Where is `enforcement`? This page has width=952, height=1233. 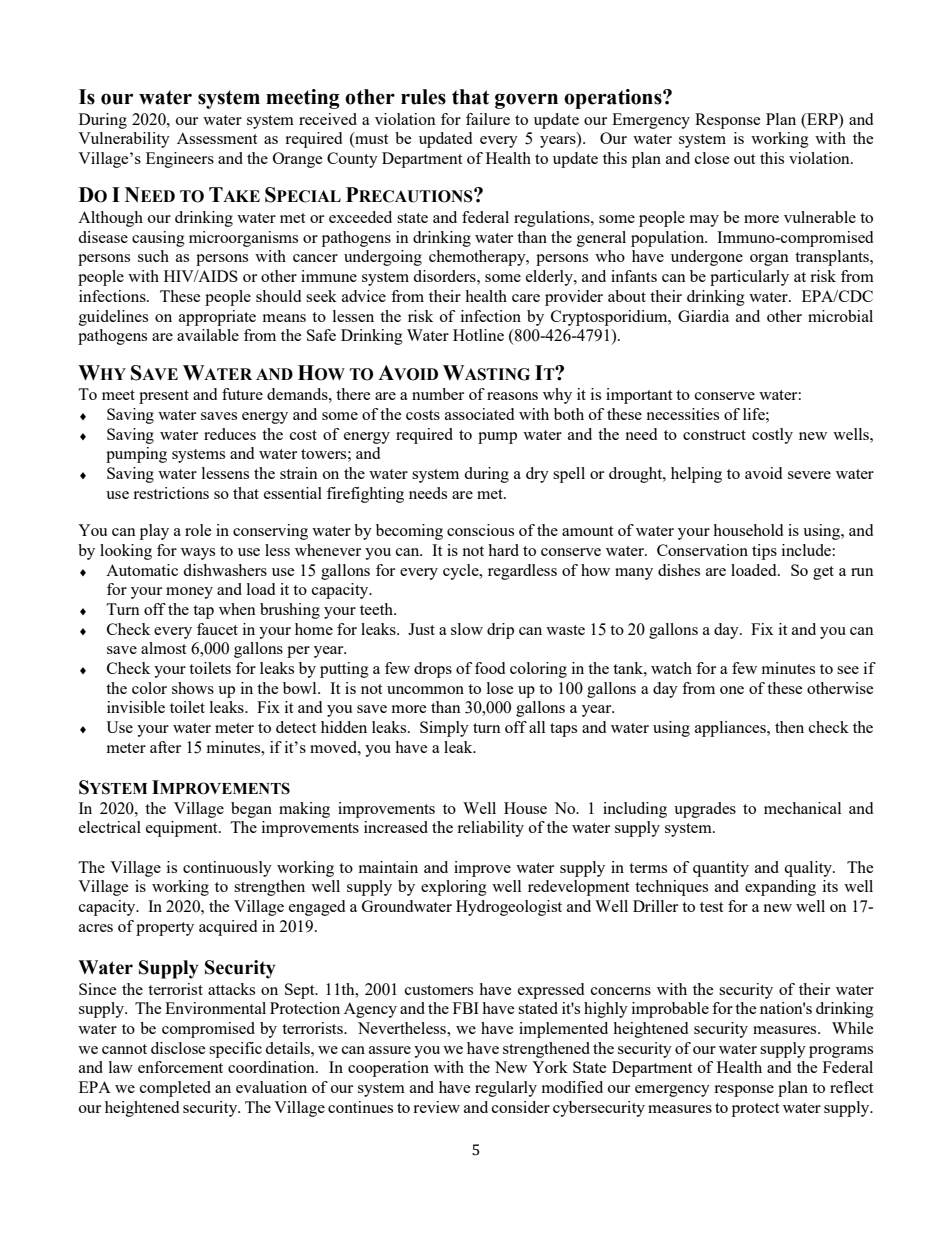 enforcement is located at coordinates (180, 1067).
